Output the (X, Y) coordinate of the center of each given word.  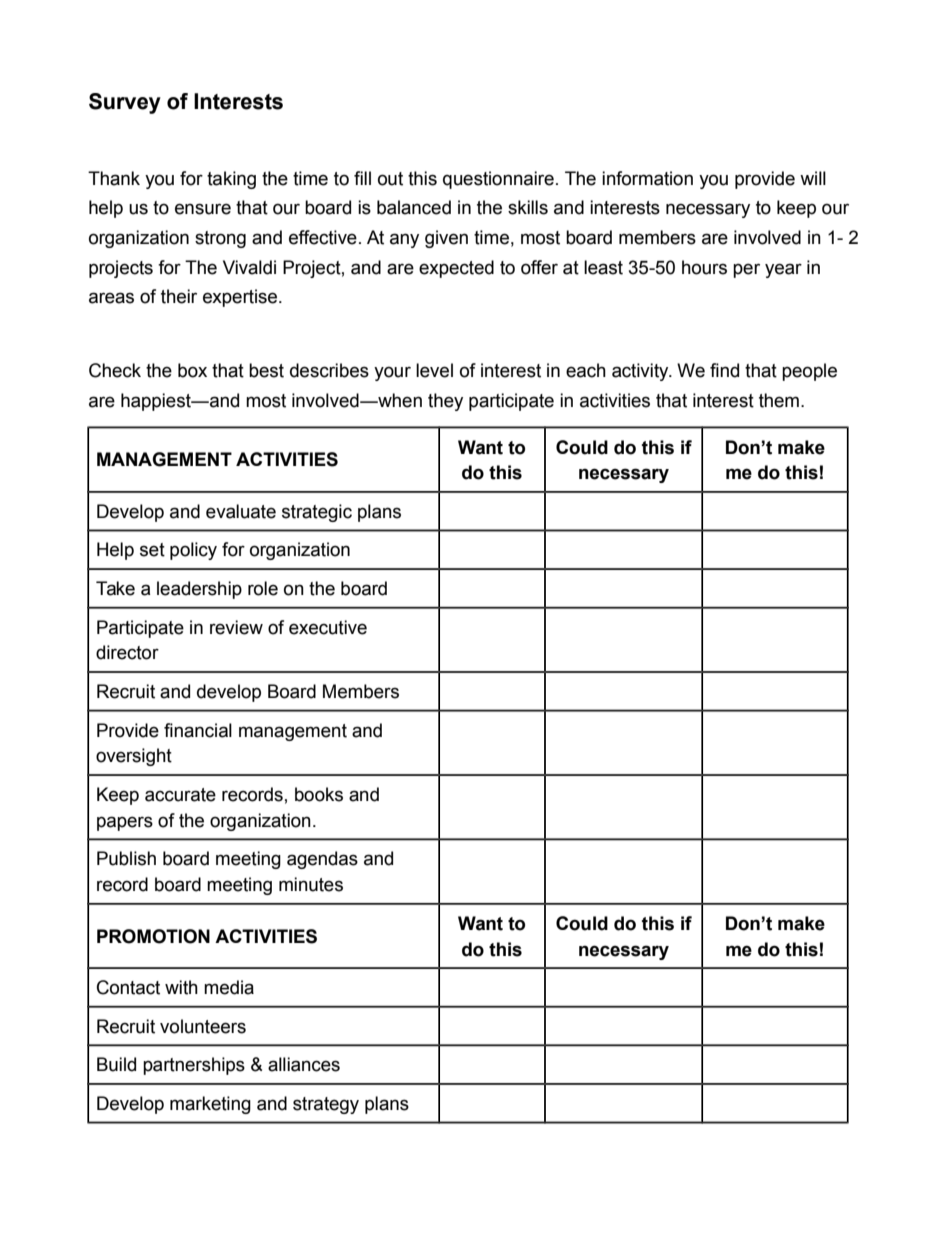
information (647, 178)
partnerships (194, 1066)
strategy (326, 1105)
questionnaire (498, 180)
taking (231, 180)
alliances (304, 1064)
